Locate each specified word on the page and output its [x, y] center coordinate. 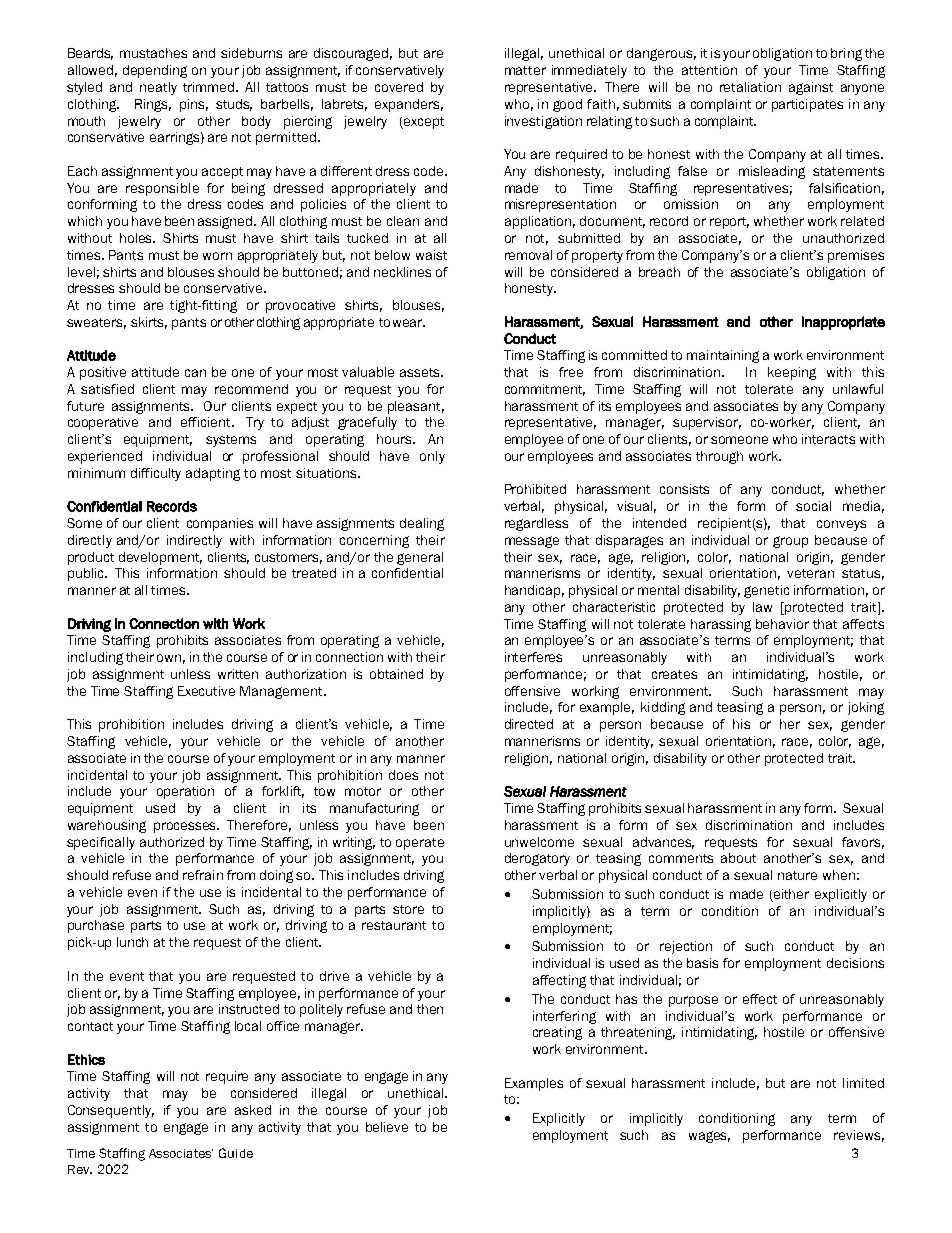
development [160, 558]
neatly [158, 88]
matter [525, 70]
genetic [766, 591]
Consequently [111, 1111]
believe [387, 1127]
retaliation [750, 87]
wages [709, 1137]
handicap [534, 591]
